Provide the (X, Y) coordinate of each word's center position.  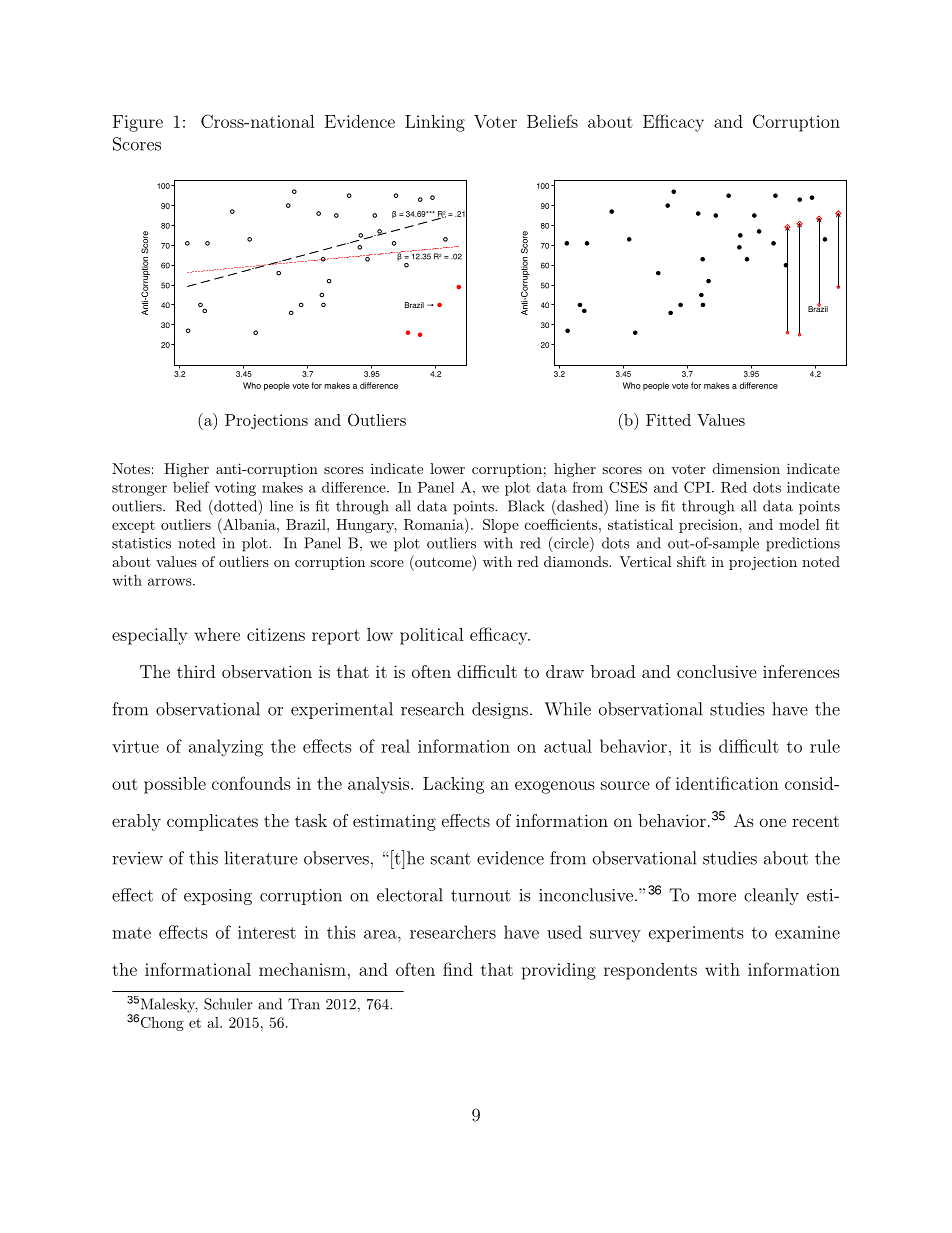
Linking (435, 123)
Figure (138, 123)
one (773, 822)
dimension (746, 468)
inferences (801, 671)
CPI (697, 487)
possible (175, 785)
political (432, 636)
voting (235, 489)
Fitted (668, 420)
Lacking (453, 785)
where (217, 634)
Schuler (228, 1004)
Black (526, 506)
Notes (131, 468)
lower (447, 468)
